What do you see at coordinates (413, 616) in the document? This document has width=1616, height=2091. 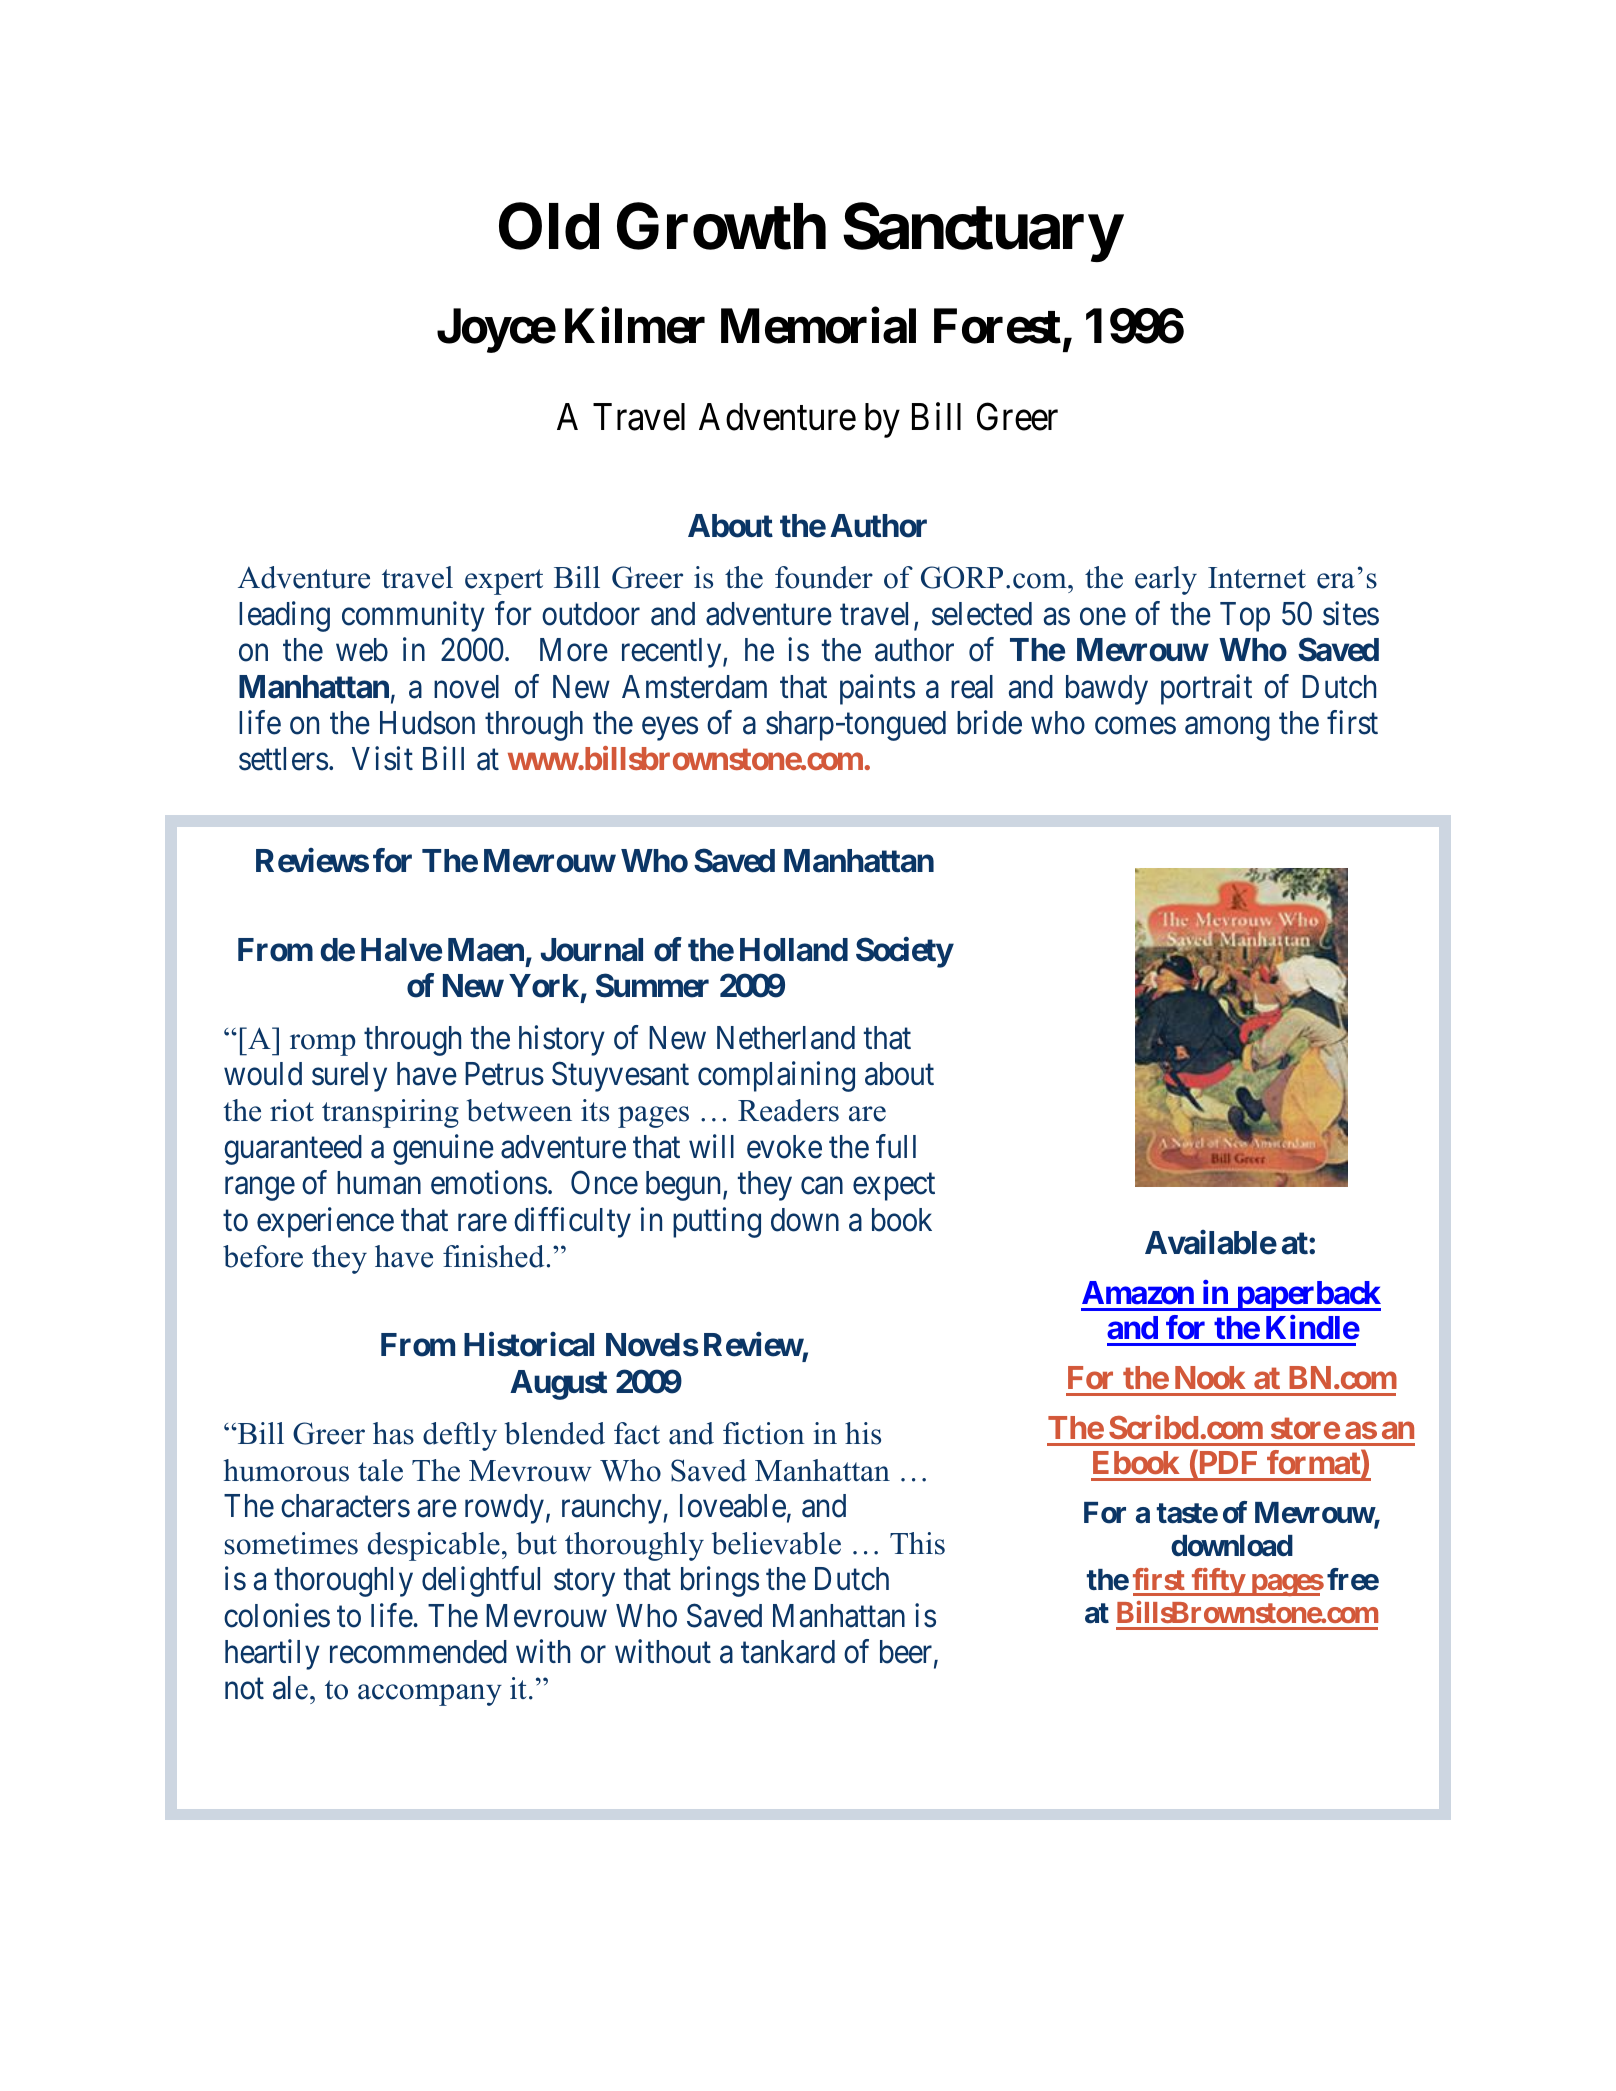 I see `community` at bounding box center [413, 616].
